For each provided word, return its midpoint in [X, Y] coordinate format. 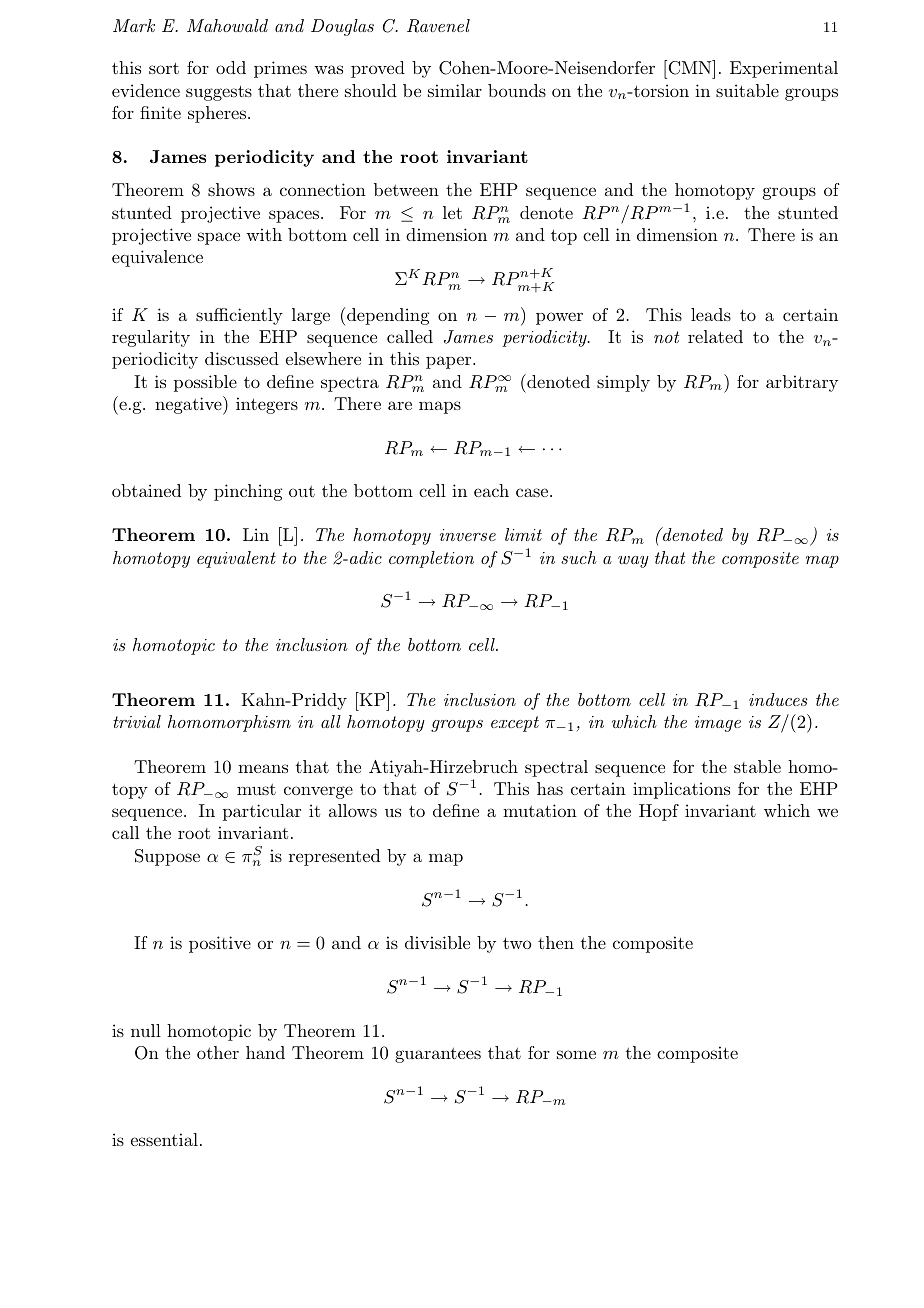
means [263, 768]
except [515, 724]
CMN [689, 67]
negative [189, 405]
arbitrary [802, 383]
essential [164, 1139]
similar [455, 90]
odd [231, 67]
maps [440, 407]
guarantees [438, 1055]
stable [757, 766]
